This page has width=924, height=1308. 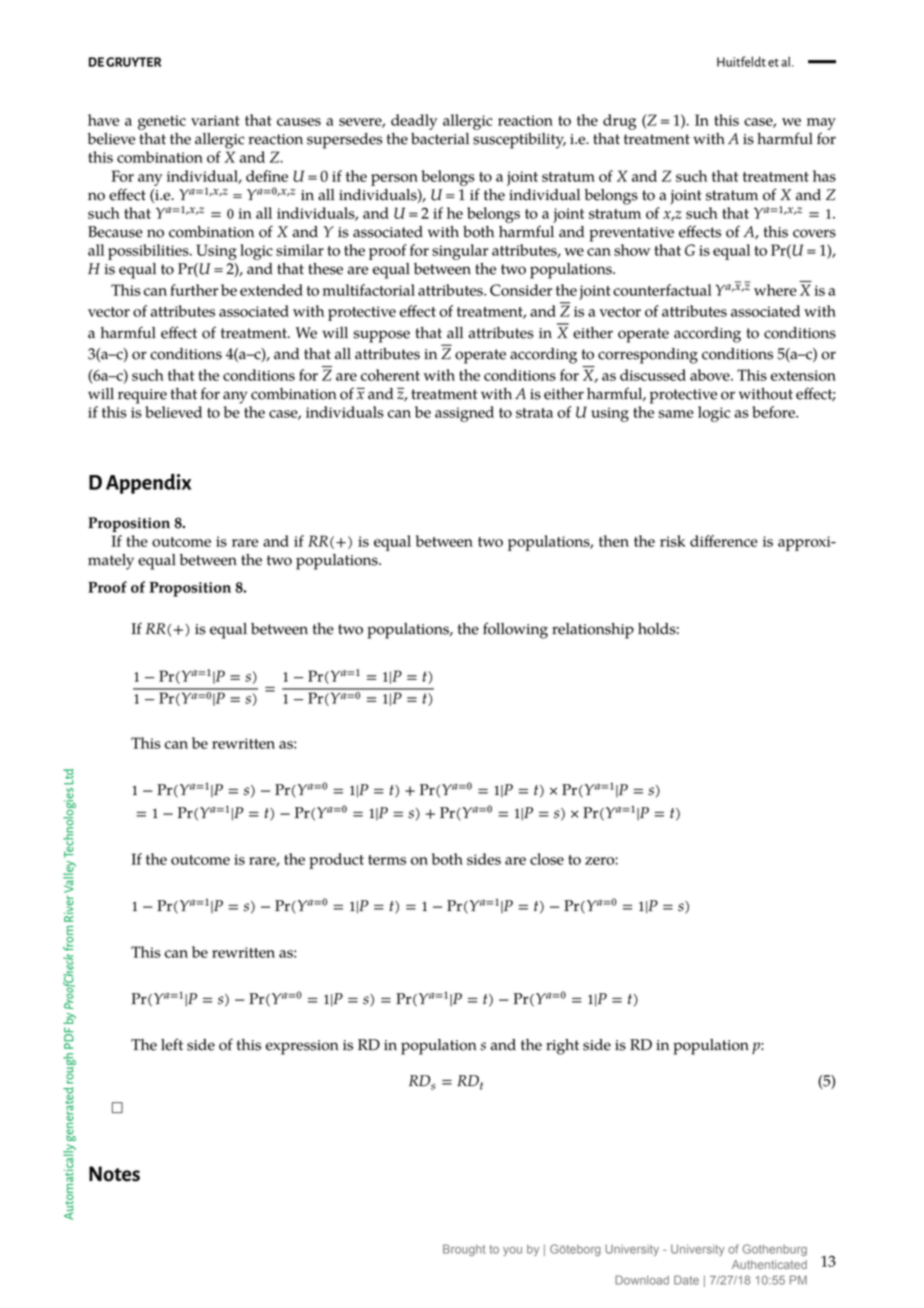 I want to click on close, so click(x=547, y=859).
